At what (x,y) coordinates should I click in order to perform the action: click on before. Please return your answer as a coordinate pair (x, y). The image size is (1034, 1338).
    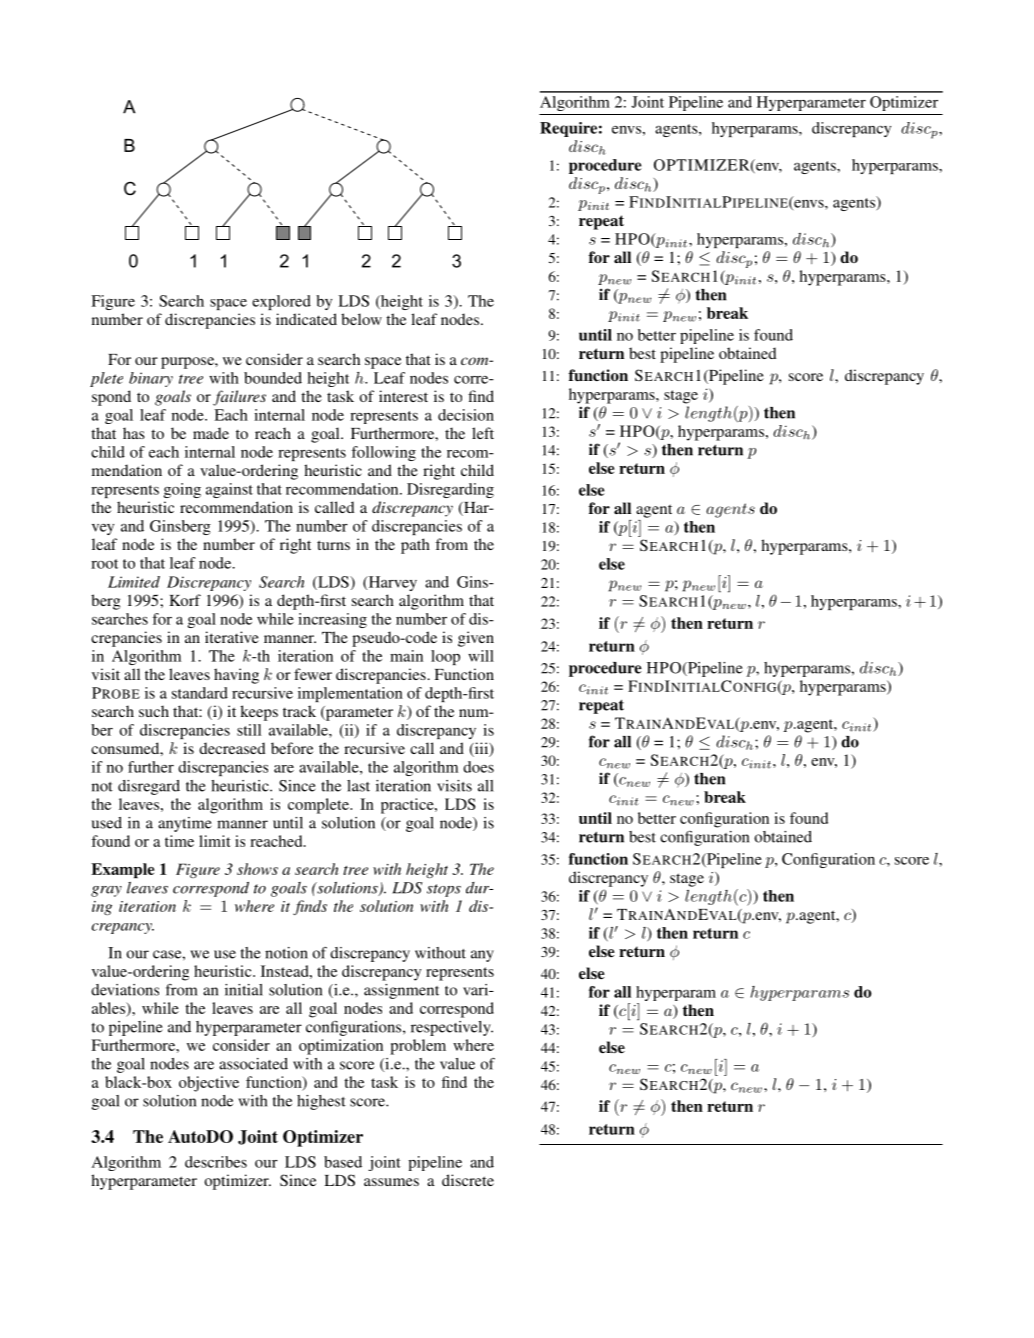
    Looking at the image, I should click on (292, 748).
